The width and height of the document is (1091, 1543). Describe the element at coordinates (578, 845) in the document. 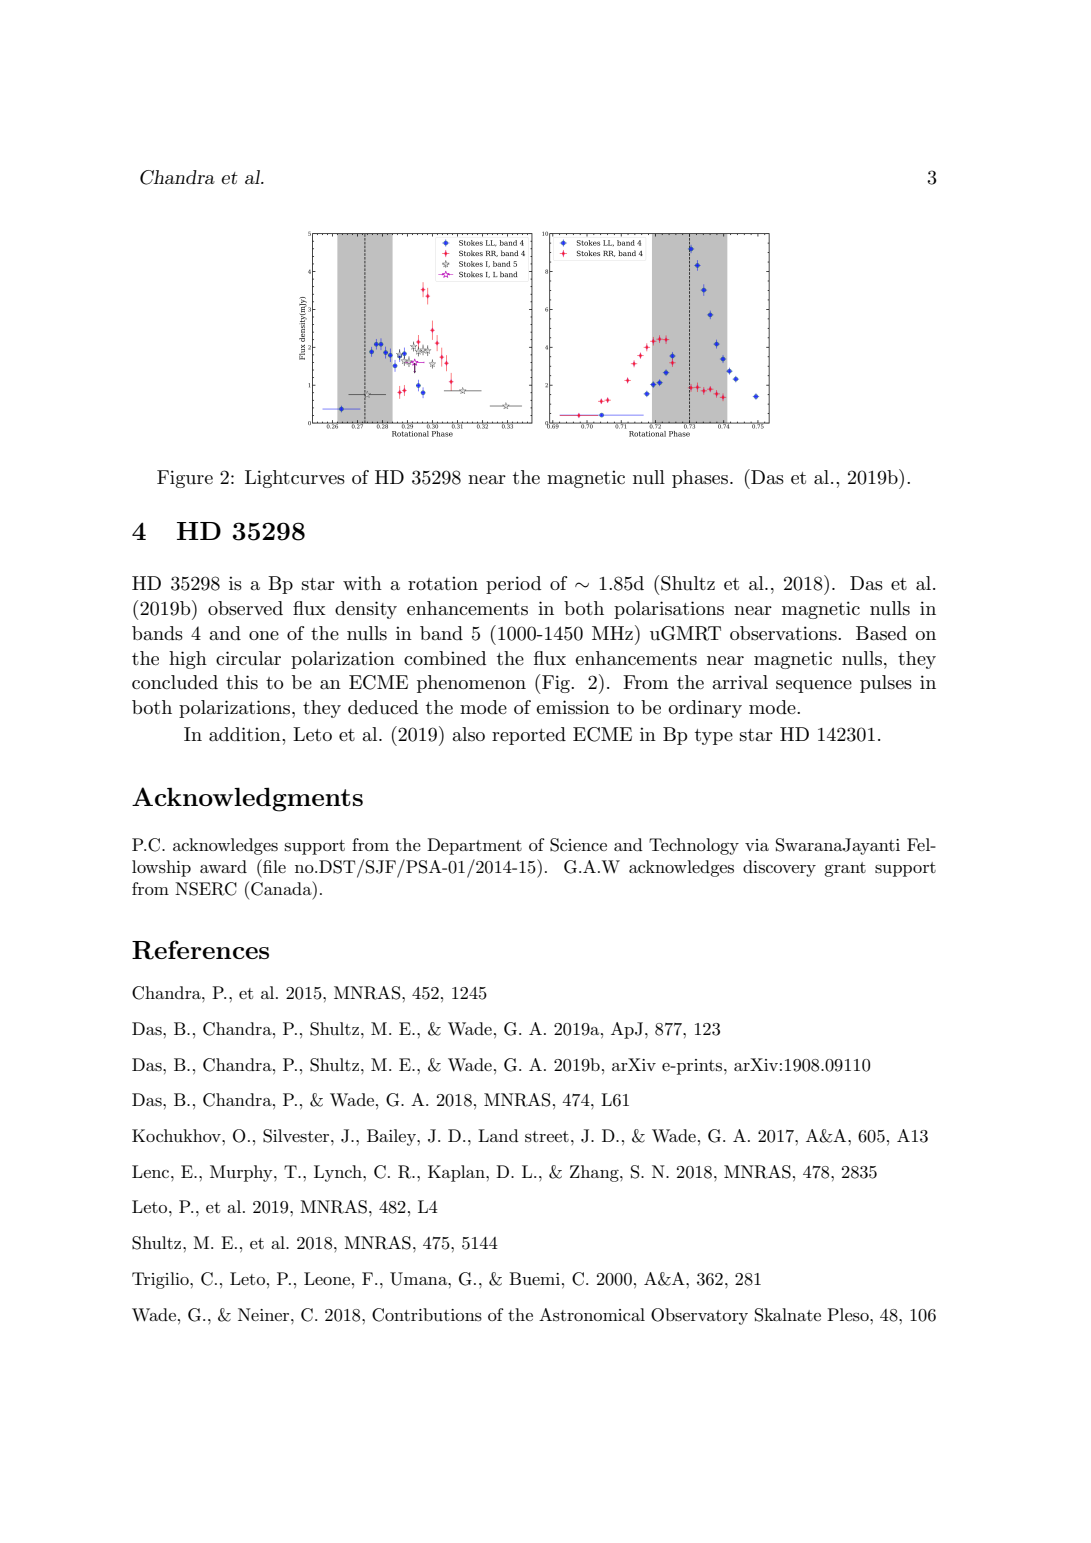

I see `Science` at that location.
